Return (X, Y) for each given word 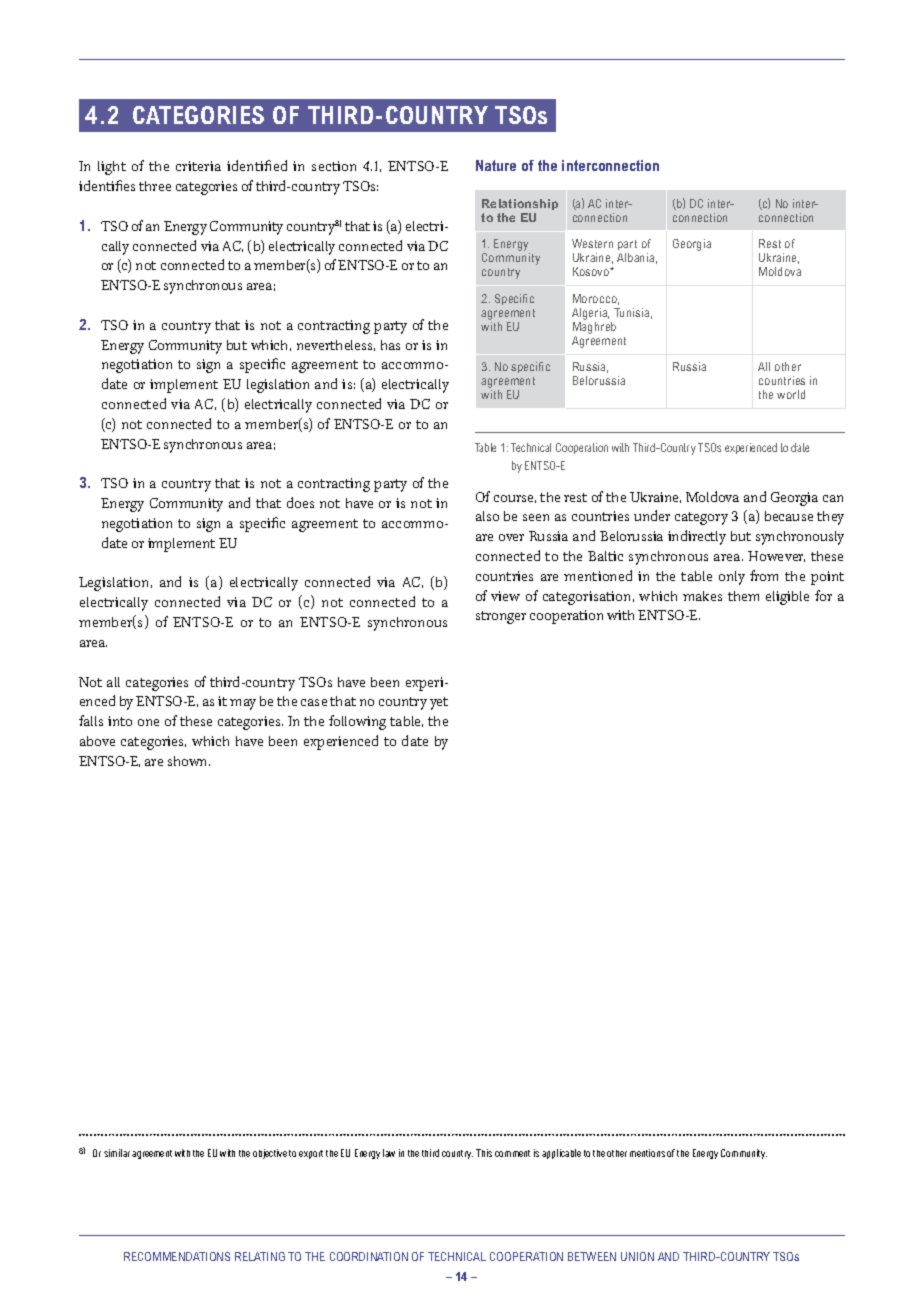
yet (439, 703)
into (120, 721)
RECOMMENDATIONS (177, 1256)
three (155, 186)
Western (592, 243)
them (743, 596)
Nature (496, 165)
